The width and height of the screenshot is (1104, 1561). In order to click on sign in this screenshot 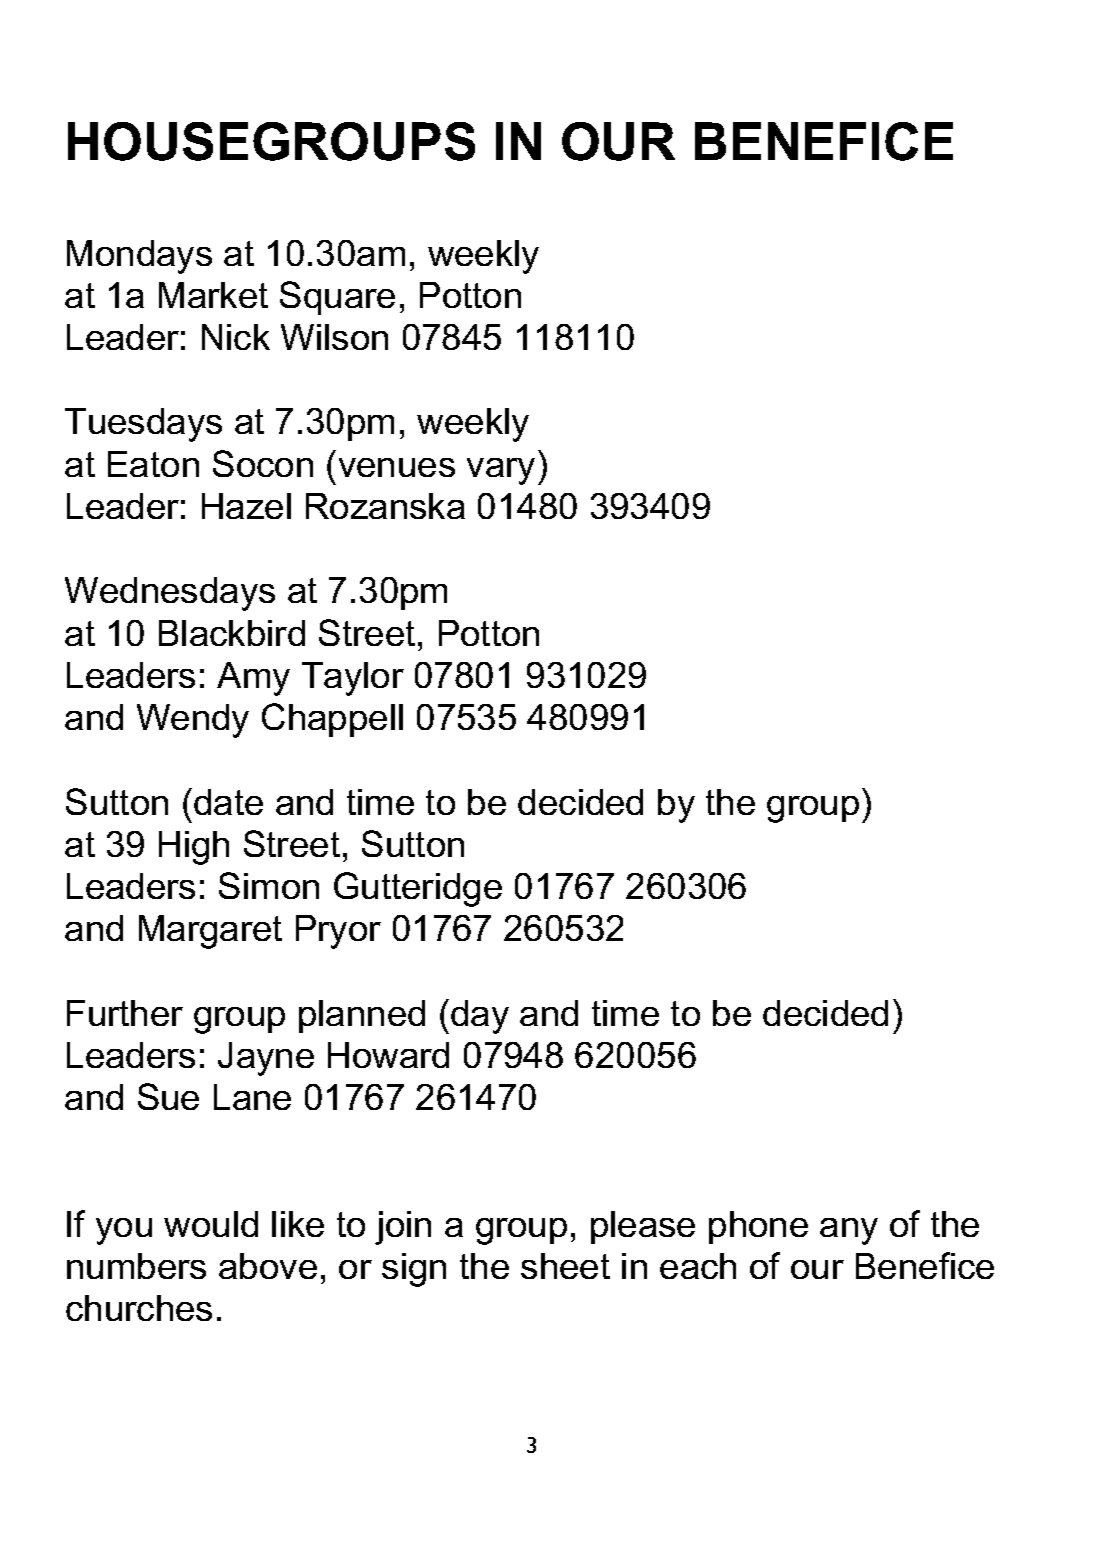, I will do `click(414, 1270)`.
